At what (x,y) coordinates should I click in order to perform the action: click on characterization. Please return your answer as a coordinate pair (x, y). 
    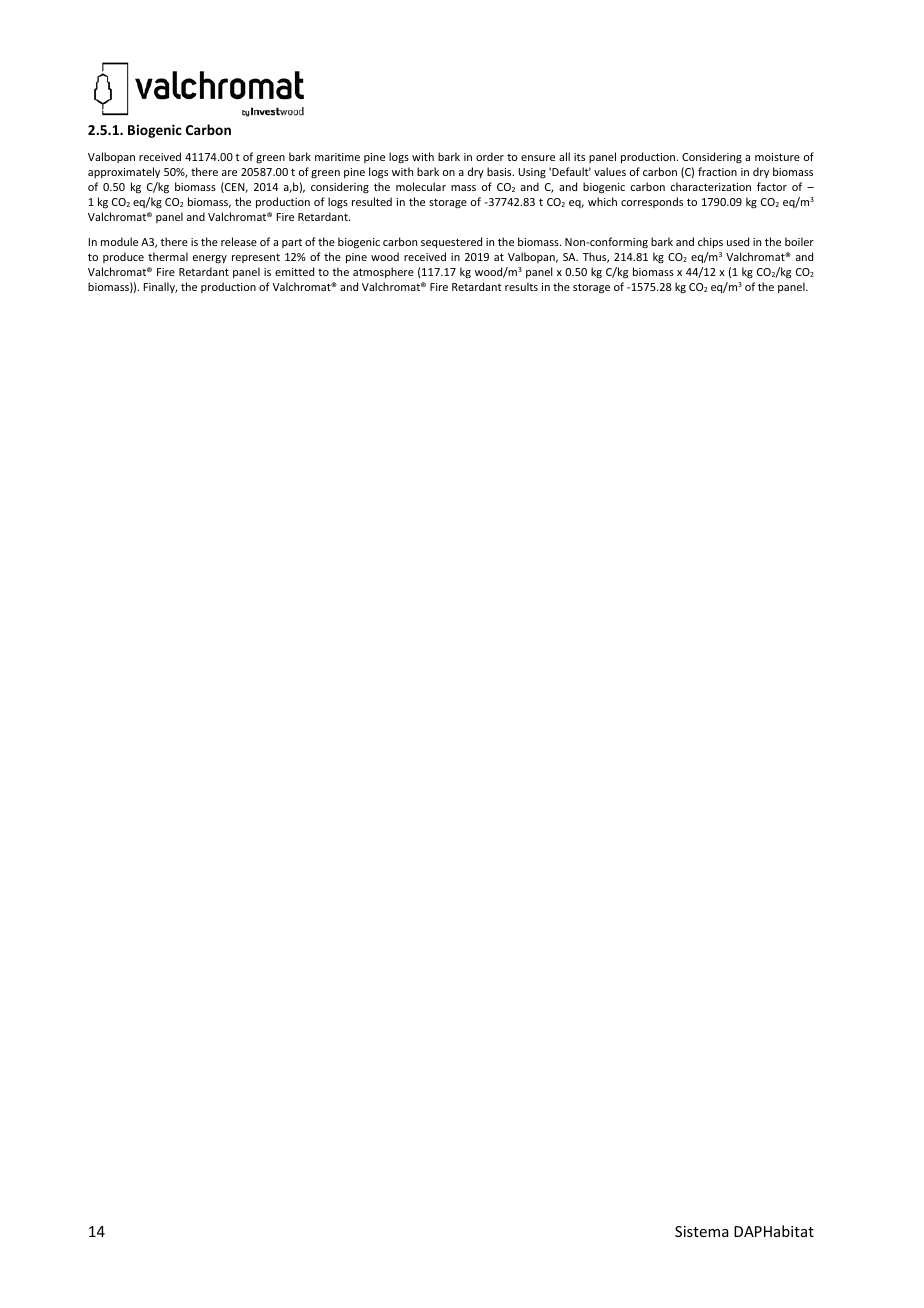
    Looking at the image, I should click on (711, 186).
